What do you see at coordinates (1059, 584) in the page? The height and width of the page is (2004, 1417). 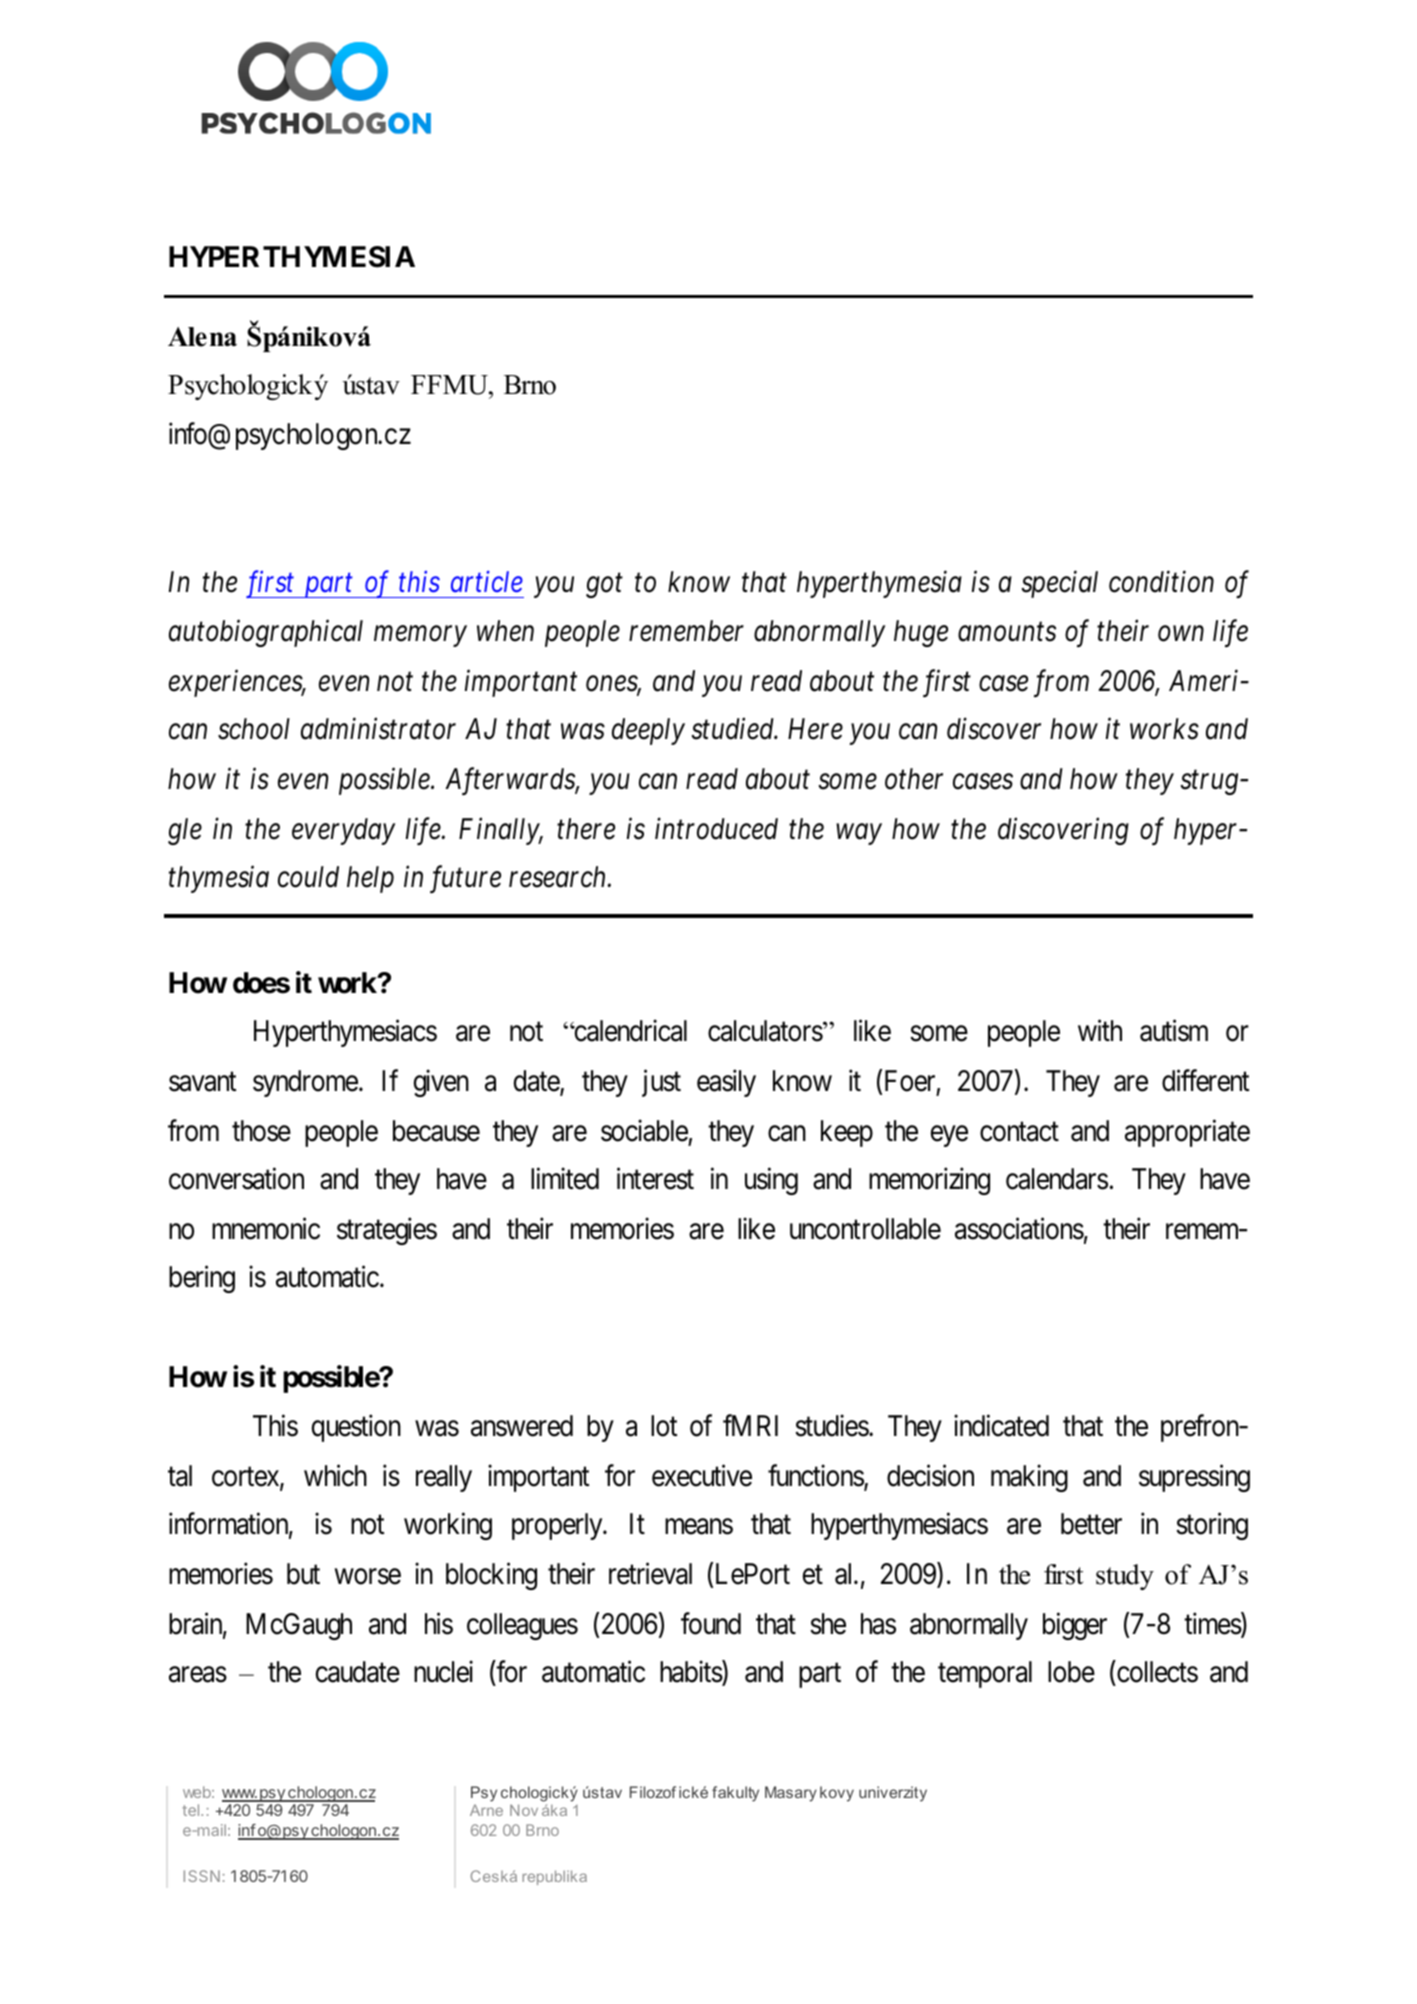 I see `special` at bounding box center [1059, 584].
